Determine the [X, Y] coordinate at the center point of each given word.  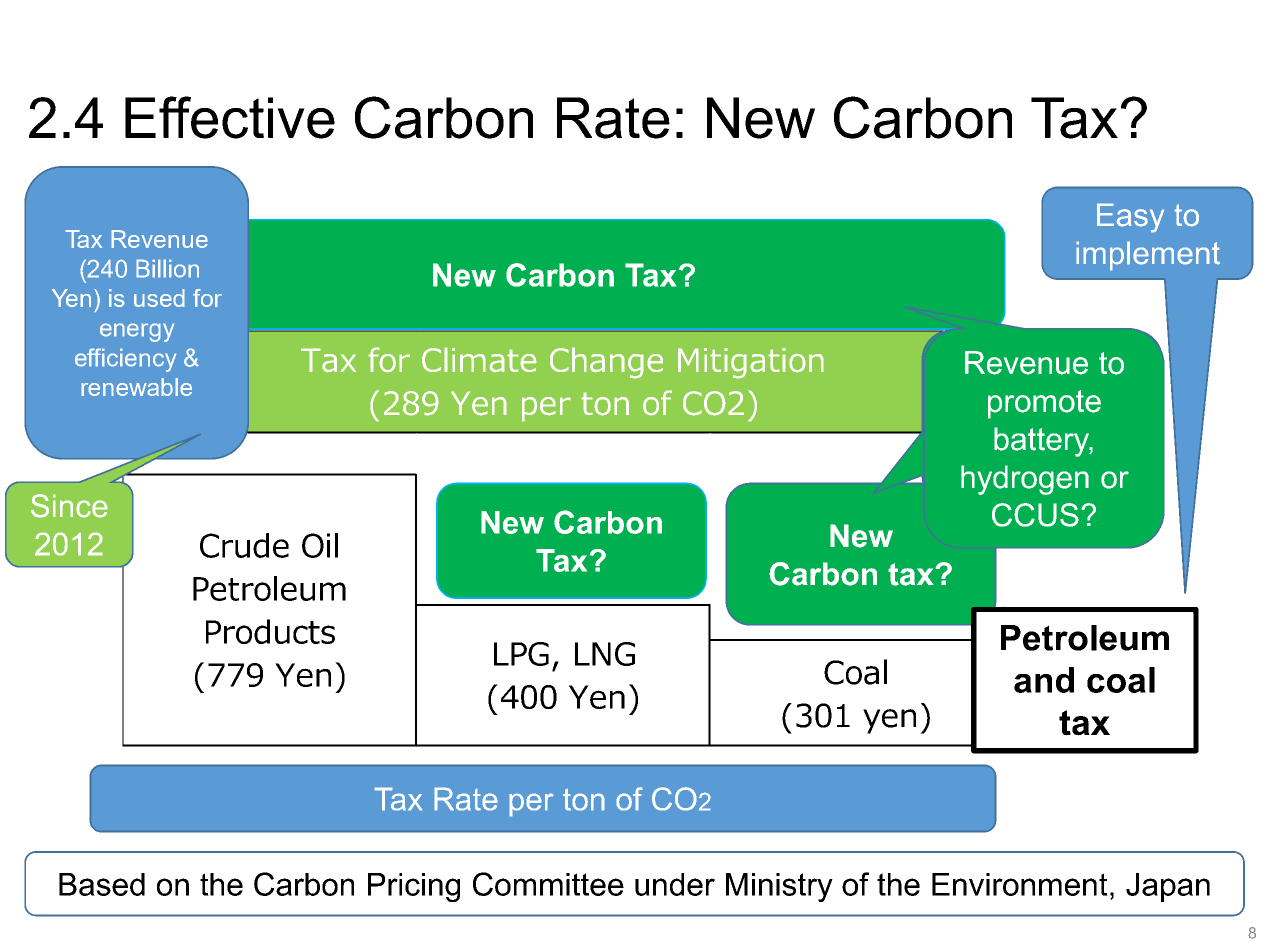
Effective [230, 117]
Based [102, 884]
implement [1148, 256]
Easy [1130, 218]
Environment [1020, 884]
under [675, 884]
